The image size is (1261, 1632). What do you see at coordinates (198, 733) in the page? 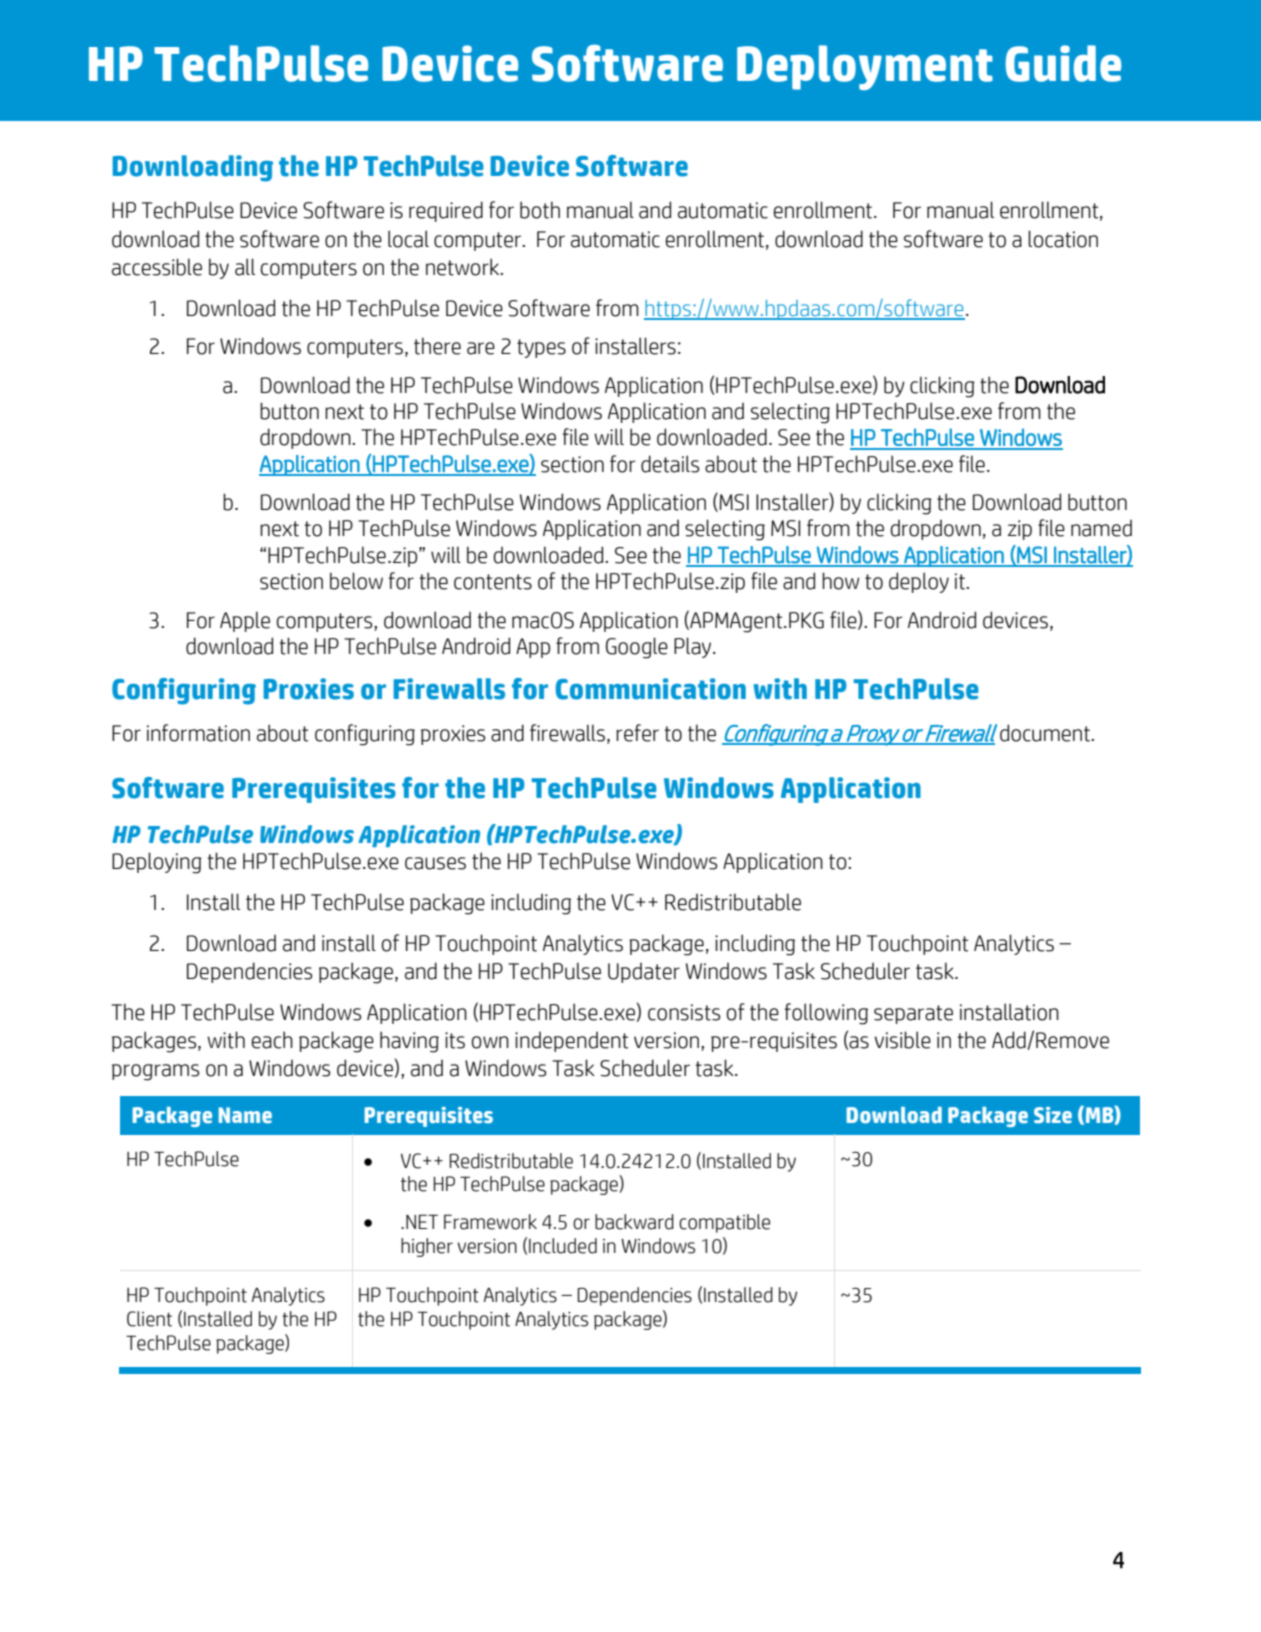
I see `information` at bounding box center [198, 733].
